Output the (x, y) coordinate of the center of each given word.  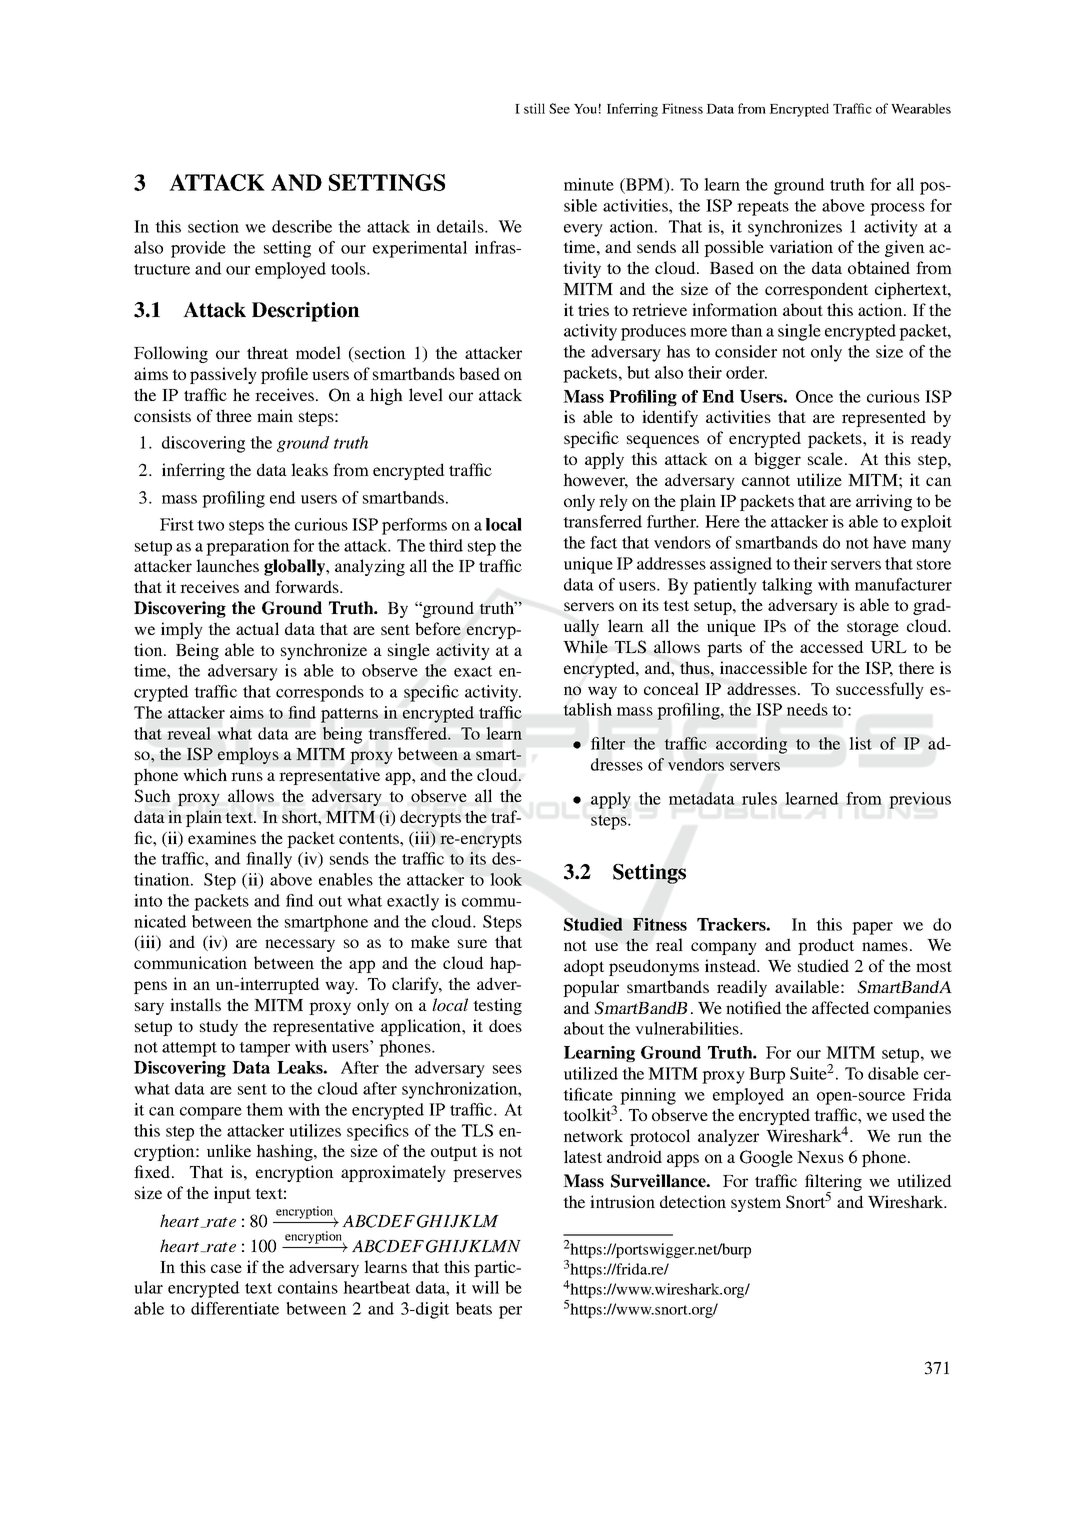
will (485, 1287)
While (585, 646)
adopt (584, 967)
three (234, 415)
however (595, 481)
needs (807, 709)
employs (248, 756)
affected (841, 1007)
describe (302, 226)
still (534, 108)
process (897, 209)
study (219, 1027)
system (756, 1204)
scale (827, 458)
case (226, 1268)
